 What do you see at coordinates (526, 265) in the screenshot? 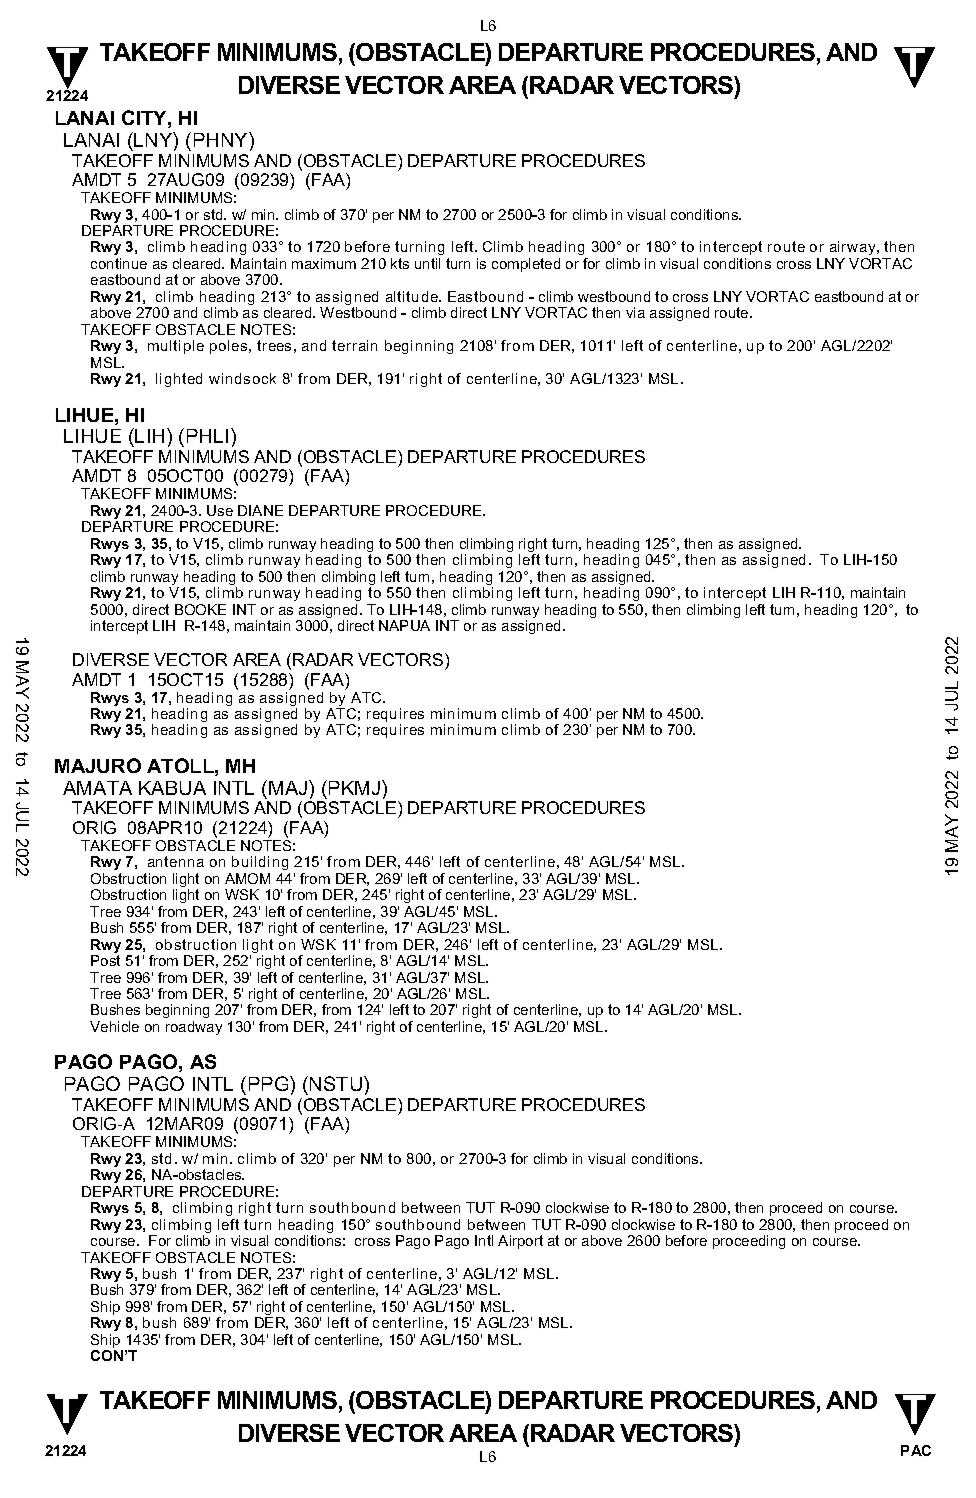
I see `completed` at bounding box center [526, 265].
